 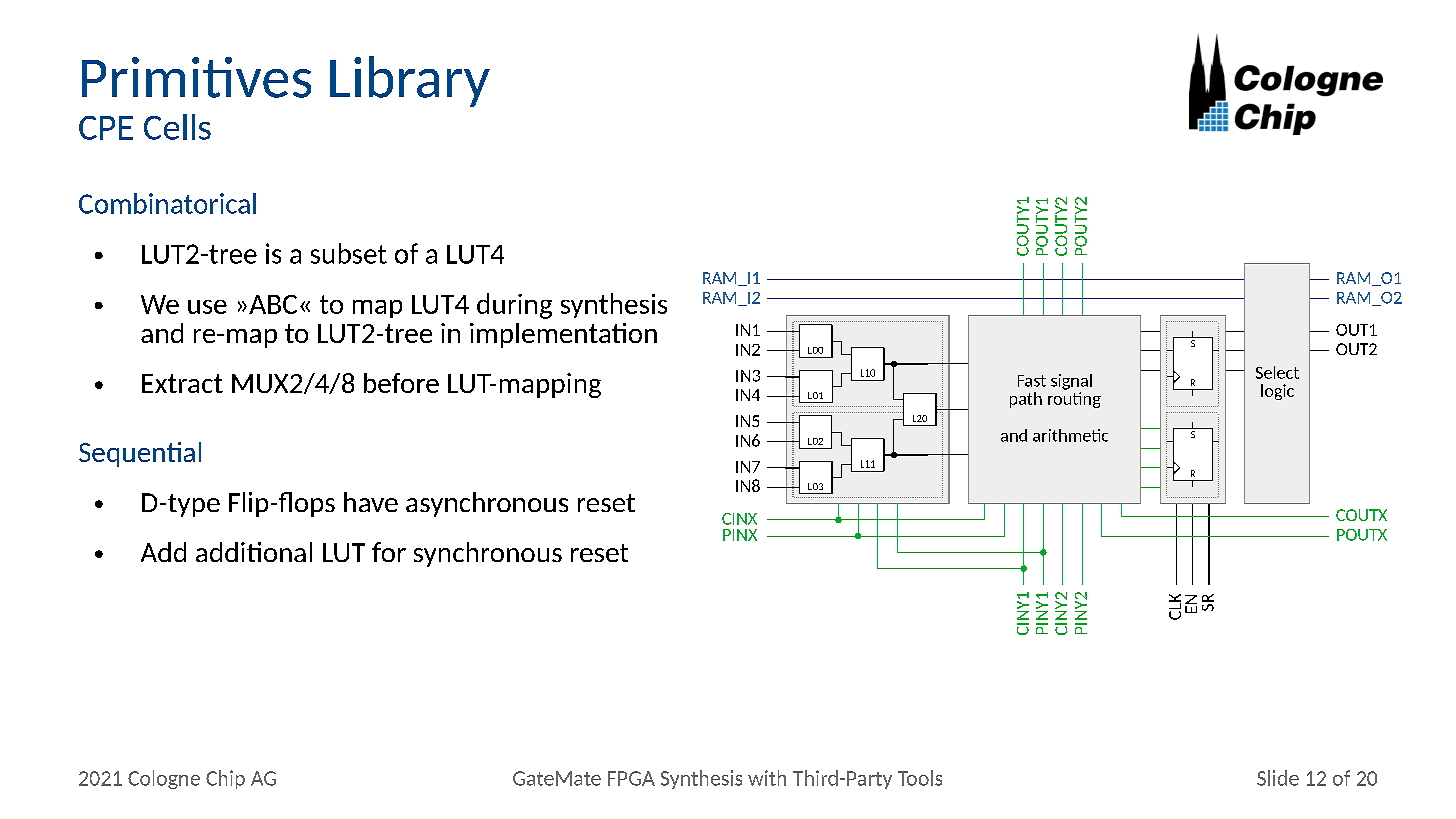 I want to click on Primitives, so click(x=196, y=77).
